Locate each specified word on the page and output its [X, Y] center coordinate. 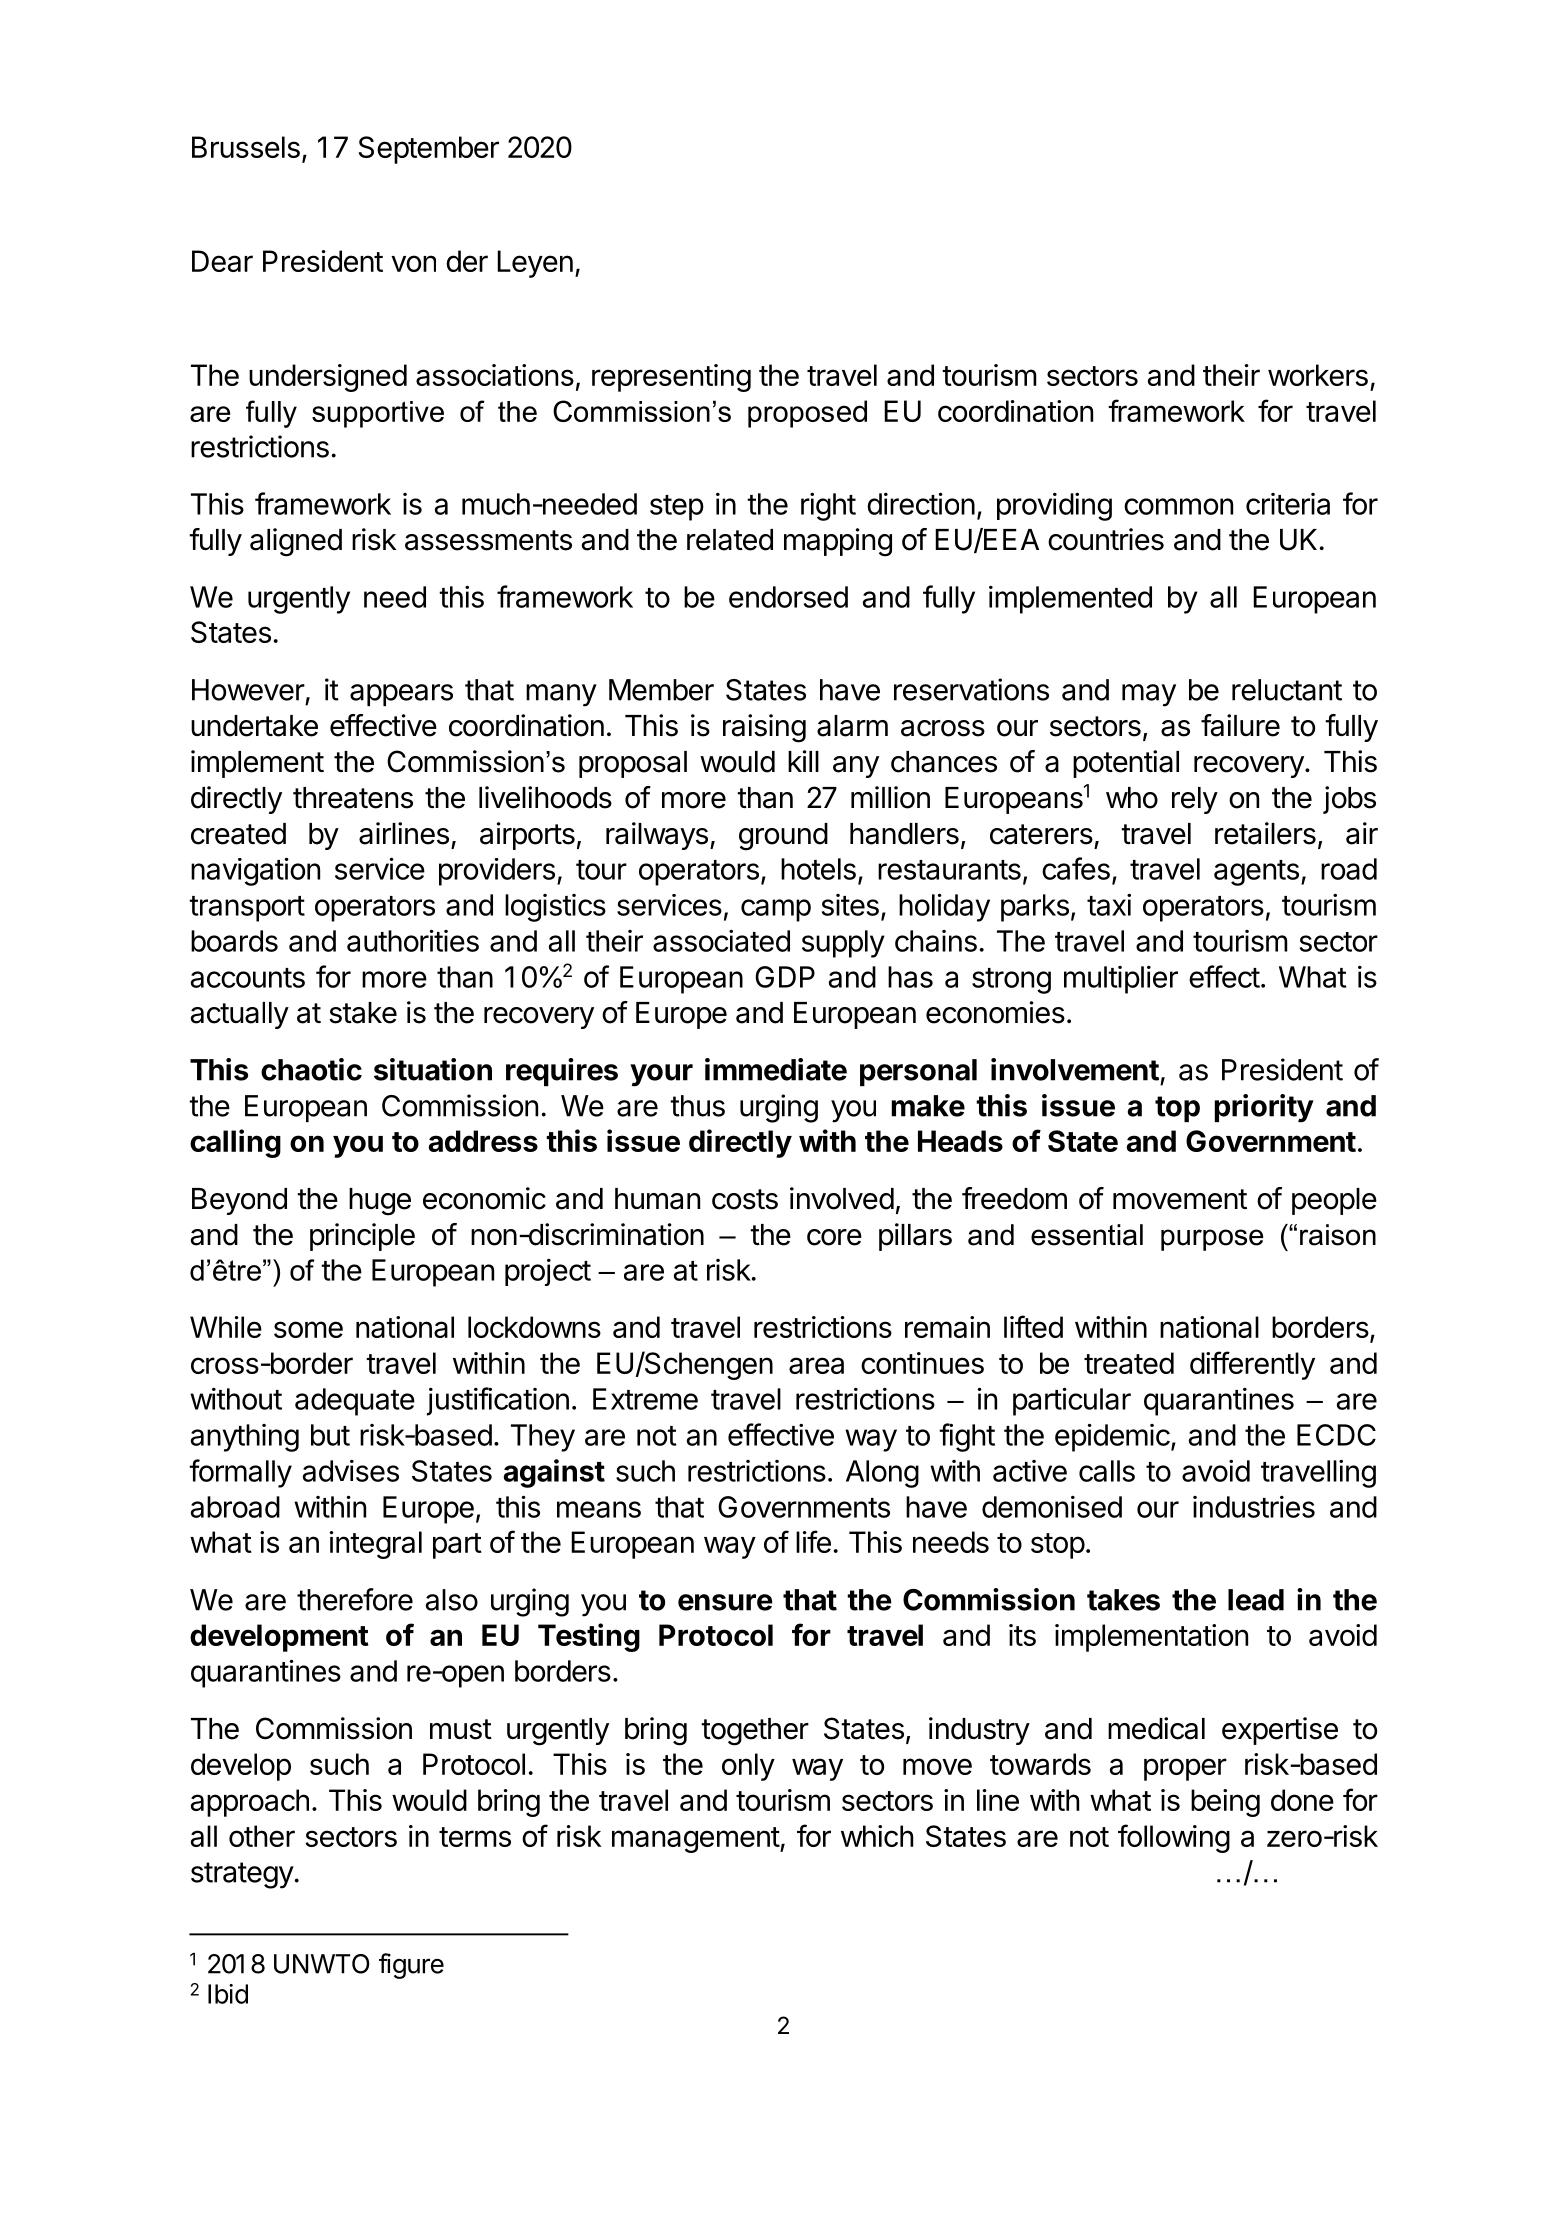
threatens [353, 798]
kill [803, 761]
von [413, 263]
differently [1252, 1365]
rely [1195, 800]
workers [1318, 375]
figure [411, 1966]
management [696, 1840]
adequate [355, 1402]
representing [671, 378]
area [816, 1365]
